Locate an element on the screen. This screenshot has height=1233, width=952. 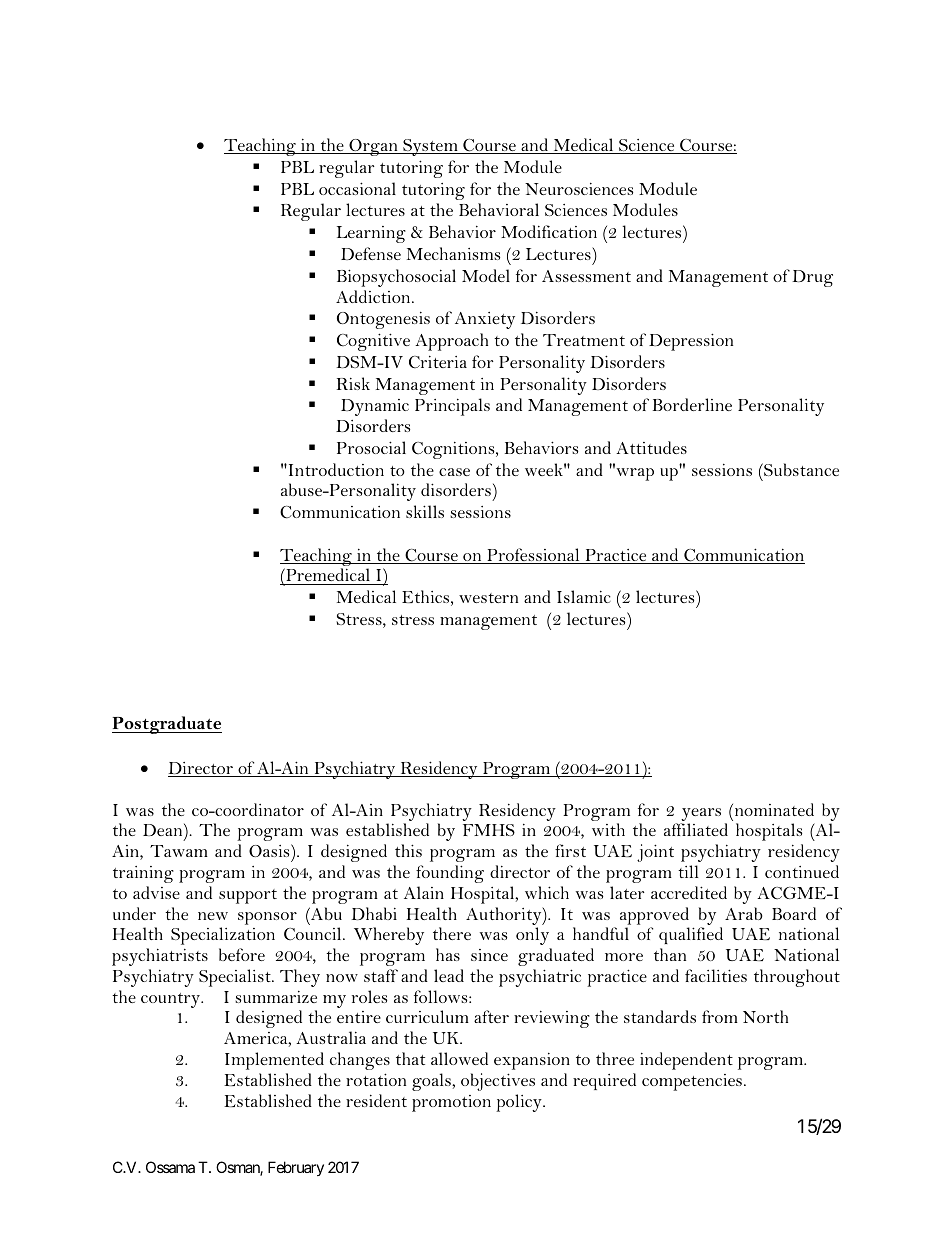
occasional is located at coordinates (357, 188).
